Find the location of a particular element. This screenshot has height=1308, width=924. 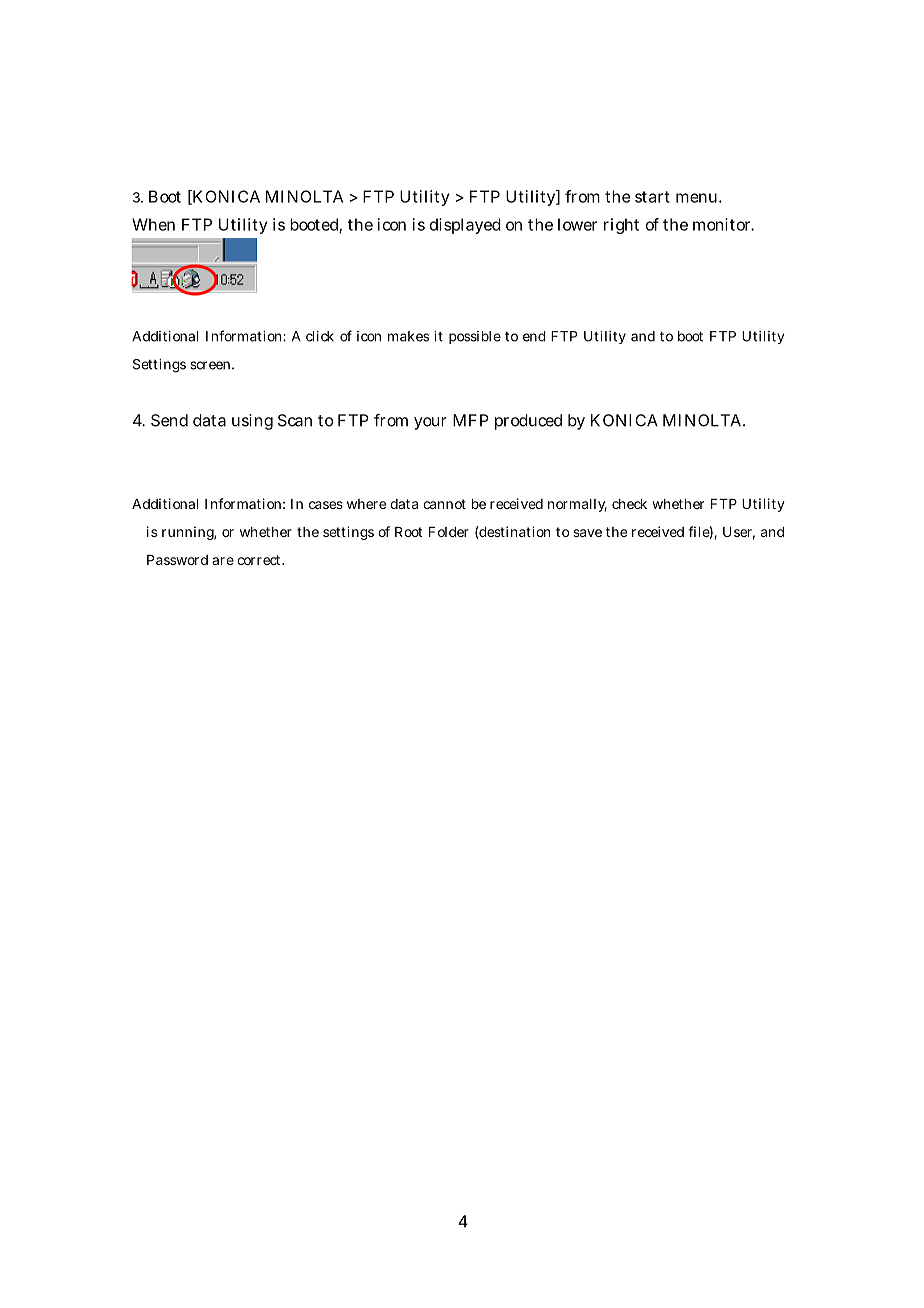

cannot is located at coordinates (444, 504).
